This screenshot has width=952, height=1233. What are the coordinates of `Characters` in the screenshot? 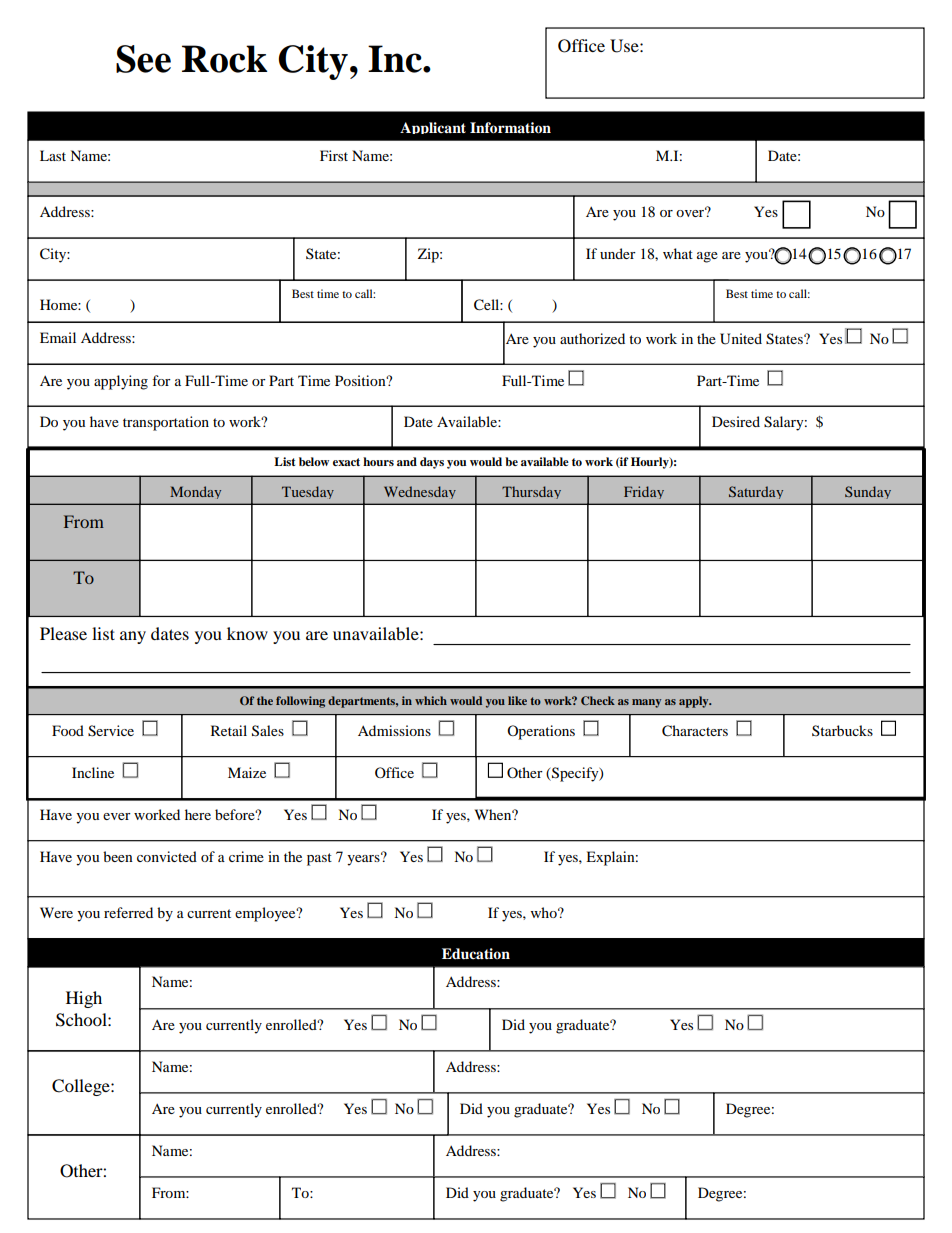 It's located at (695, 731).
